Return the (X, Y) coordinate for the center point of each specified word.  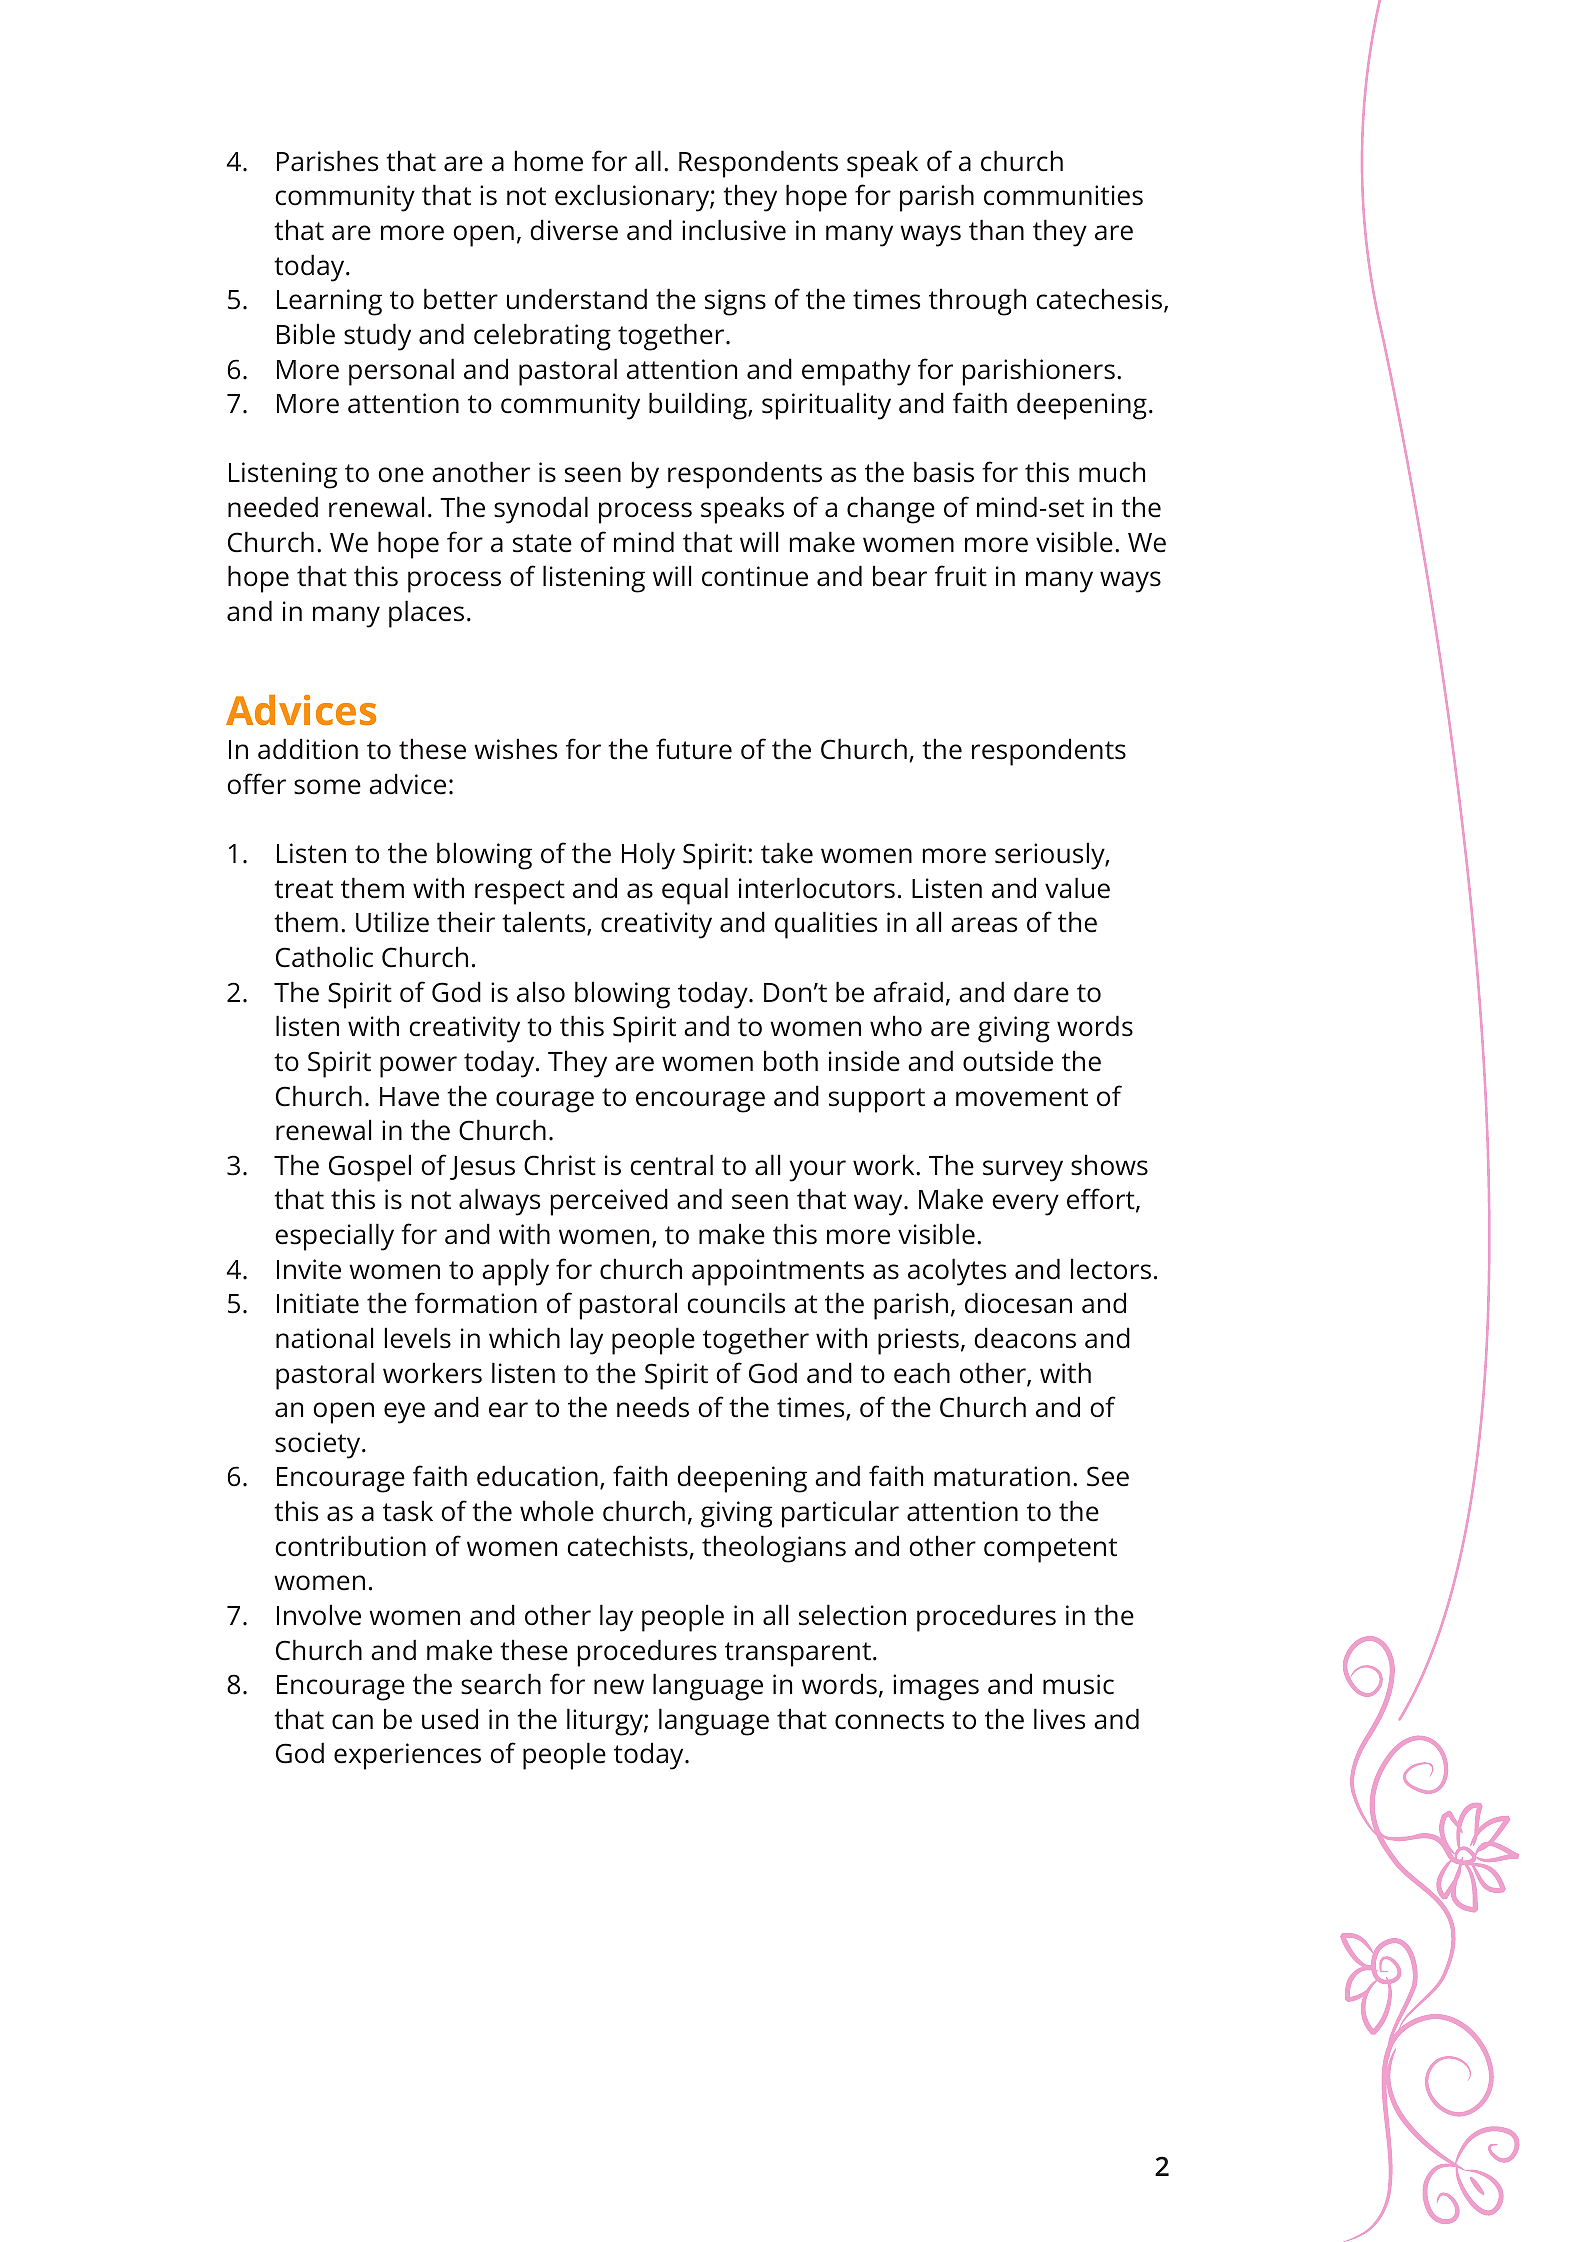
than (996, 230)
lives (1059, 1719)
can (352, 1722)
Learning (329, 302)
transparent (798, 1654)
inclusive (734, 230)
